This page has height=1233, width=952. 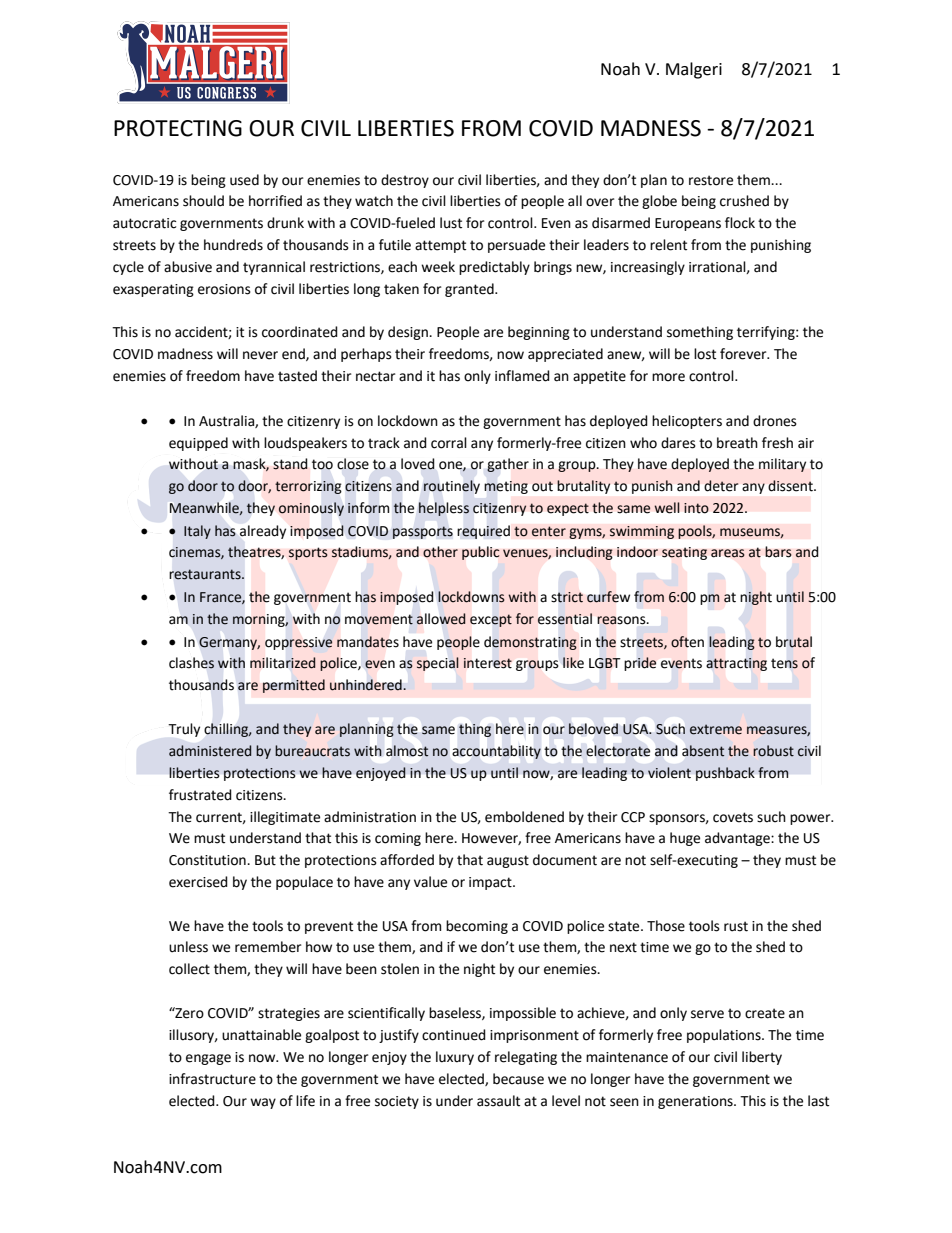 What do you see at coordinates (405, 181) in the page?
I see `destroy` at bounding box center [405, 181].
